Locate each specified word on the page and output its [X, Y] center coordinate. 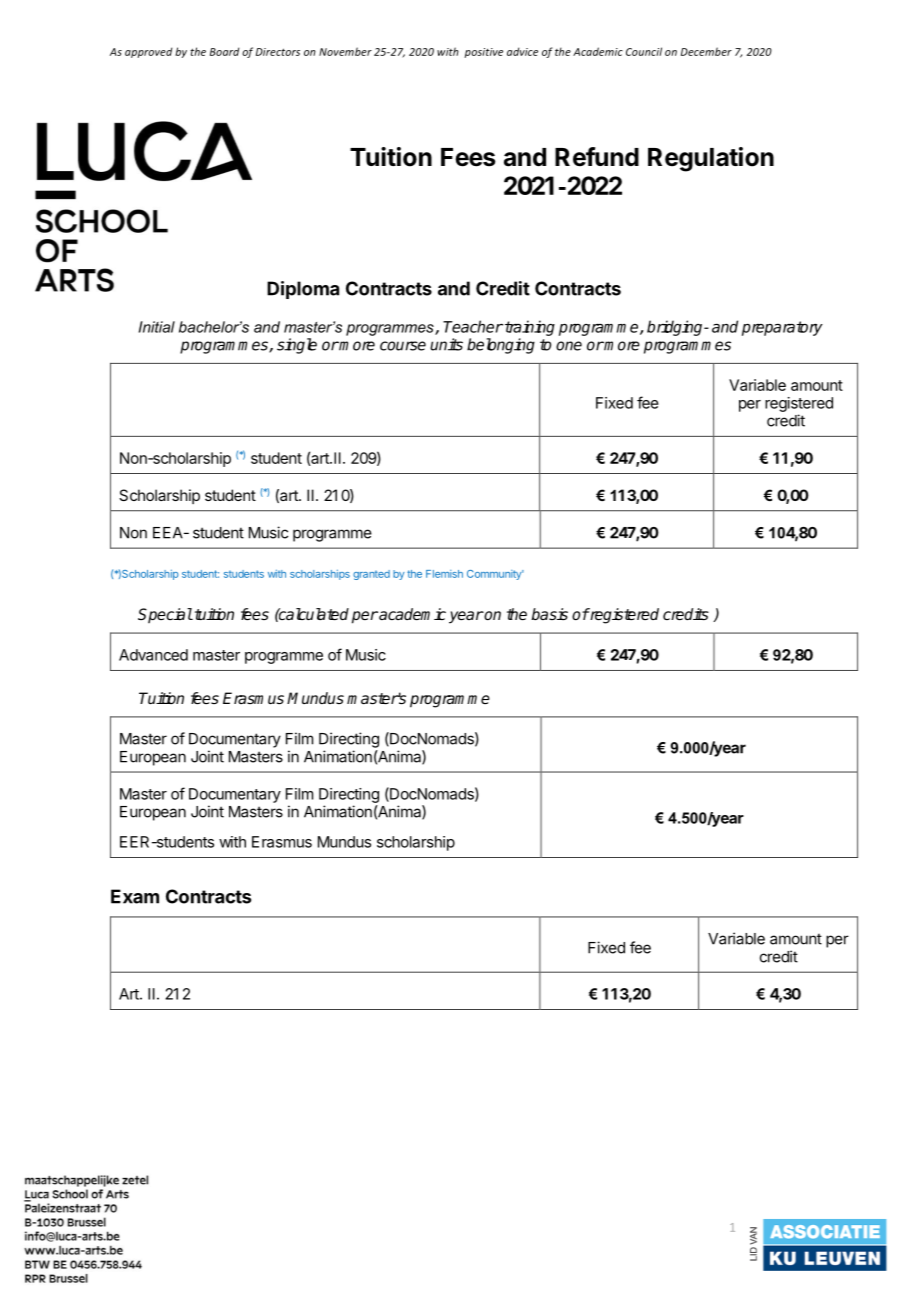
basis [549, 614]
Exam [135, 896]
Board [224, 51]
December [706, 51]
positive [483, 53]
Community [495, 575]
